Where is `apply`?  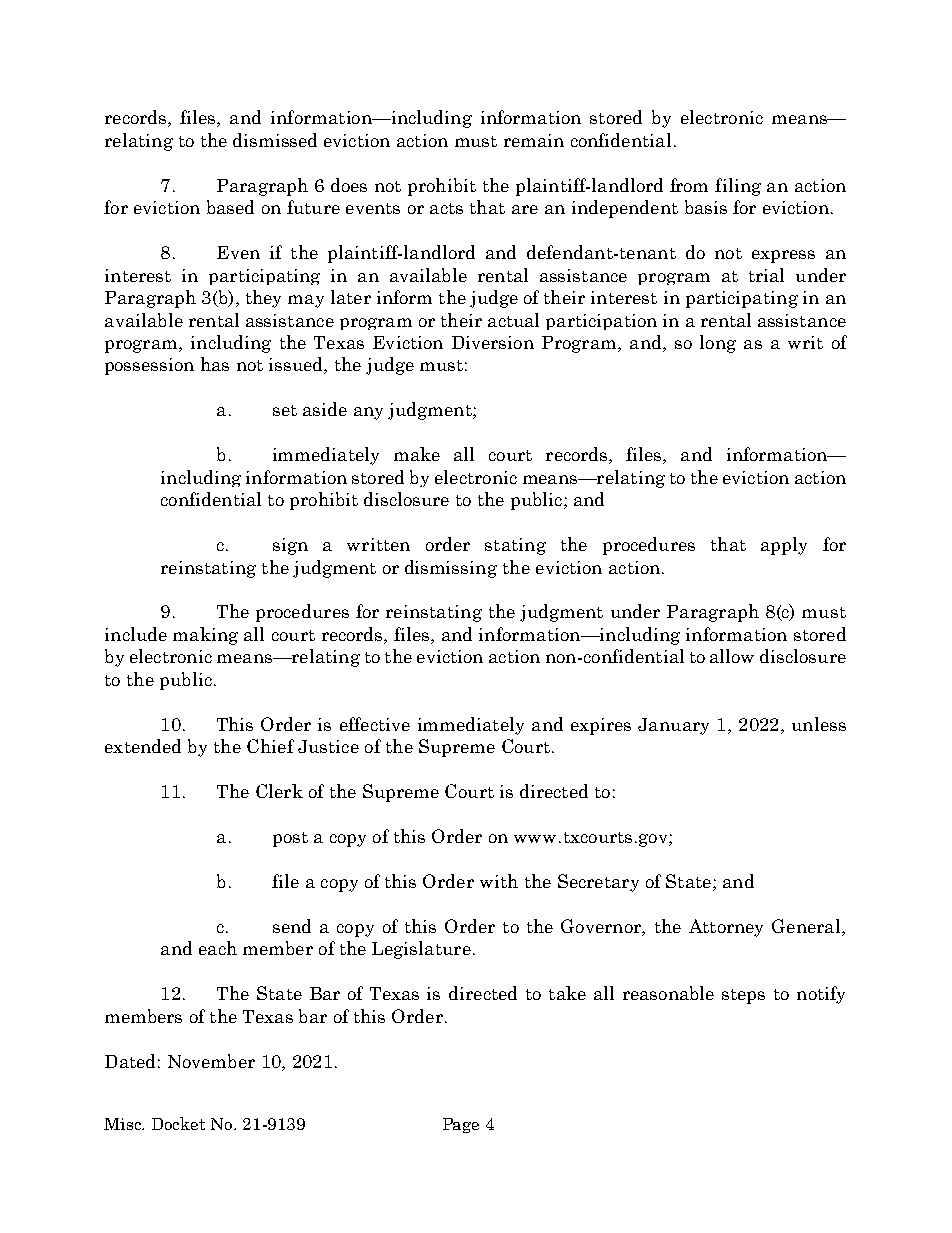
apply is located at coordinates (784, 546).
